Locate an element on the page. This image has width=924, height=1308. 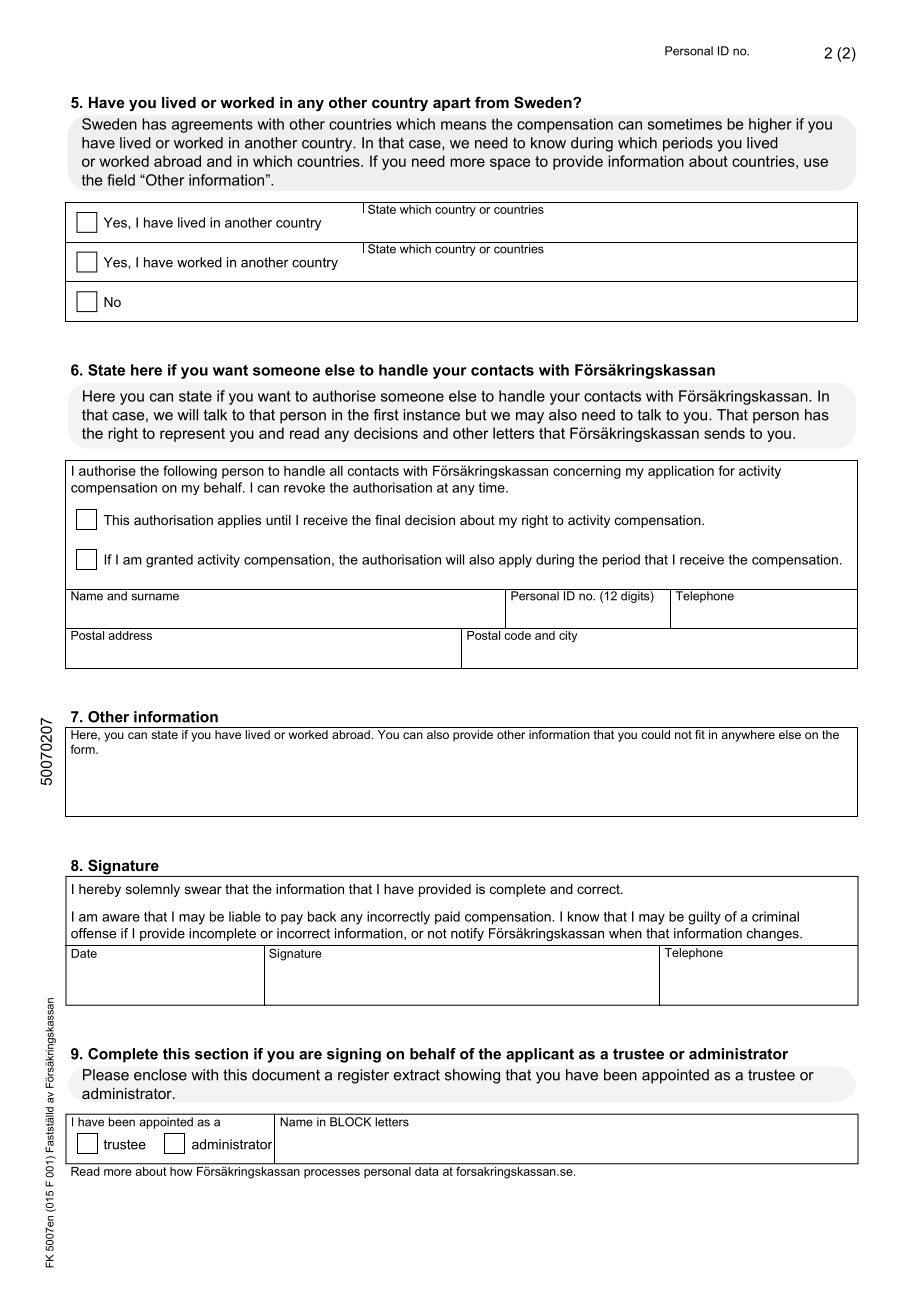
address is located at coordinates (130, 634).
